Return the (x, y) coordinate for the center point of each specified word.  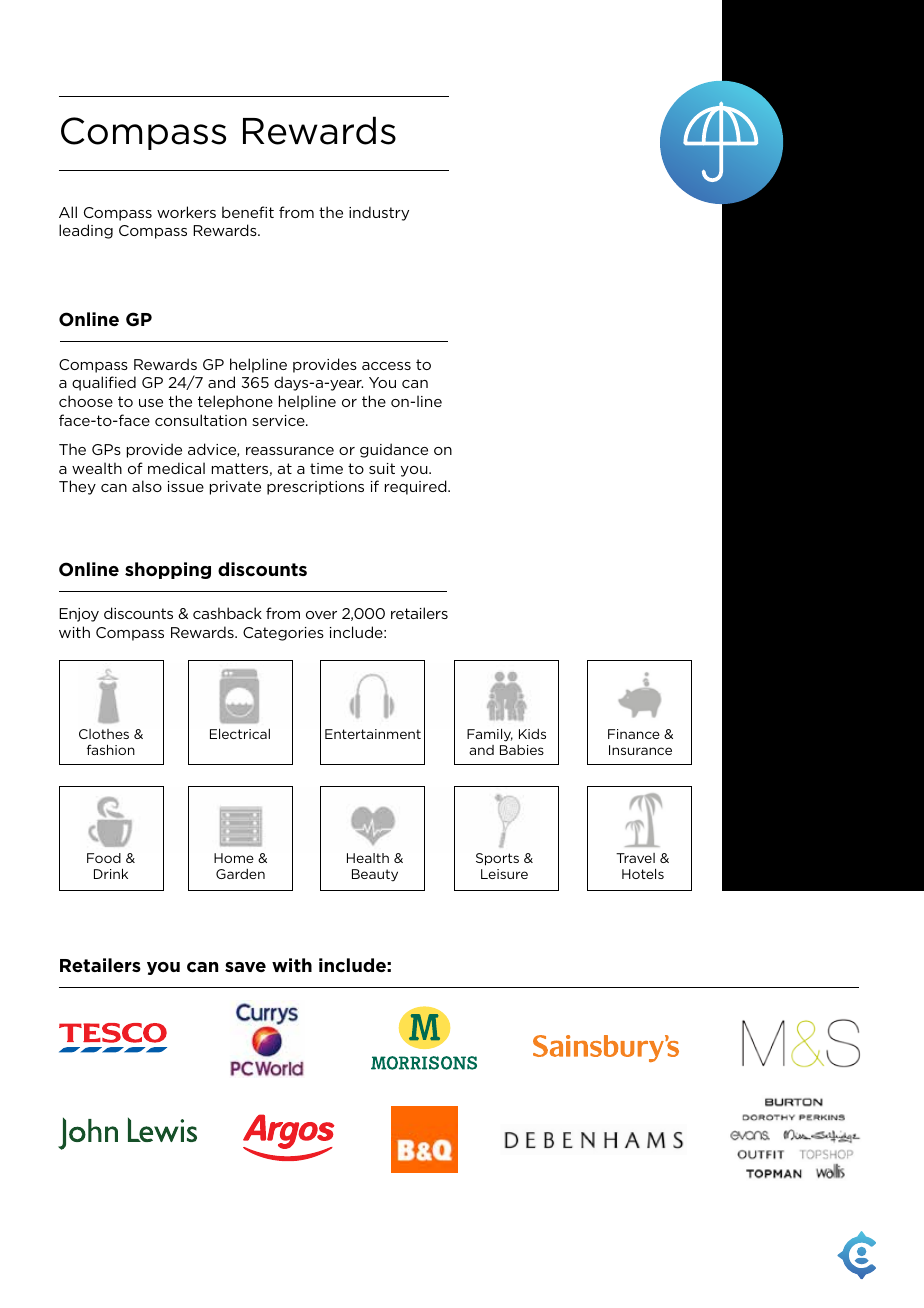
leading (86, 231)
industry (379, 213)
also (147, 486)
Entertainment (373, 734)
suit (382, 468)
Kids (532, 734)
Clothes (104, 734)
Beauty (375, 875)
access (386, 366)
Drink (111, 873)
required (417, 487)
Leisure (504, 874)
